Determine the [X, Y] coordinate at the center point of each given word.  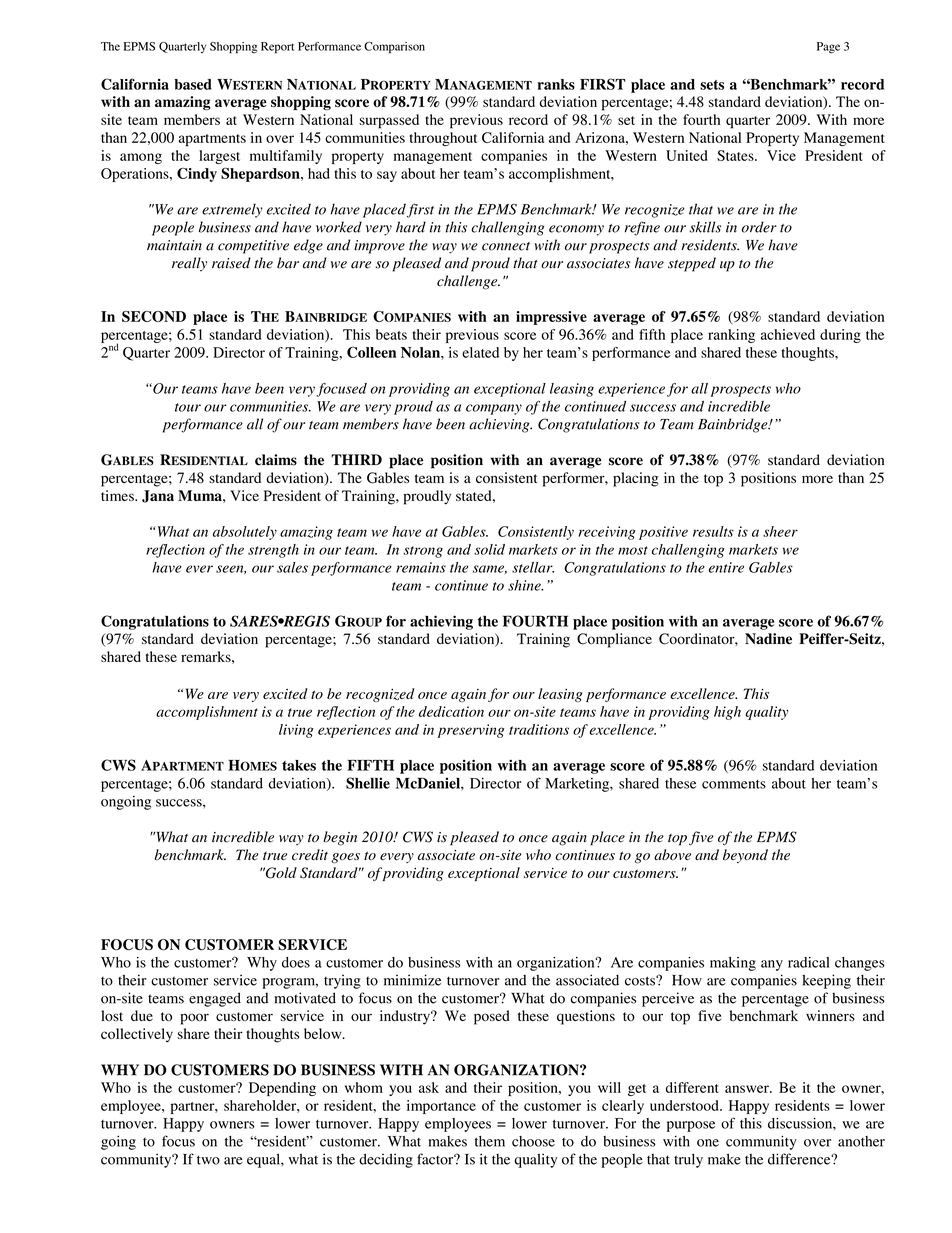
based [193, 84]
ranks [556, 84]
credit [310, 855]
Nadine [768, 639]
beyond [745, 856]
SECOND [154, 316]
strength [273, 551]
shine [525, 585]
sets [712, 85]
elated [480, 352]
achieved [788, 334]
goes [345, 858]
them [490, 1141]
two [208, 1160]
